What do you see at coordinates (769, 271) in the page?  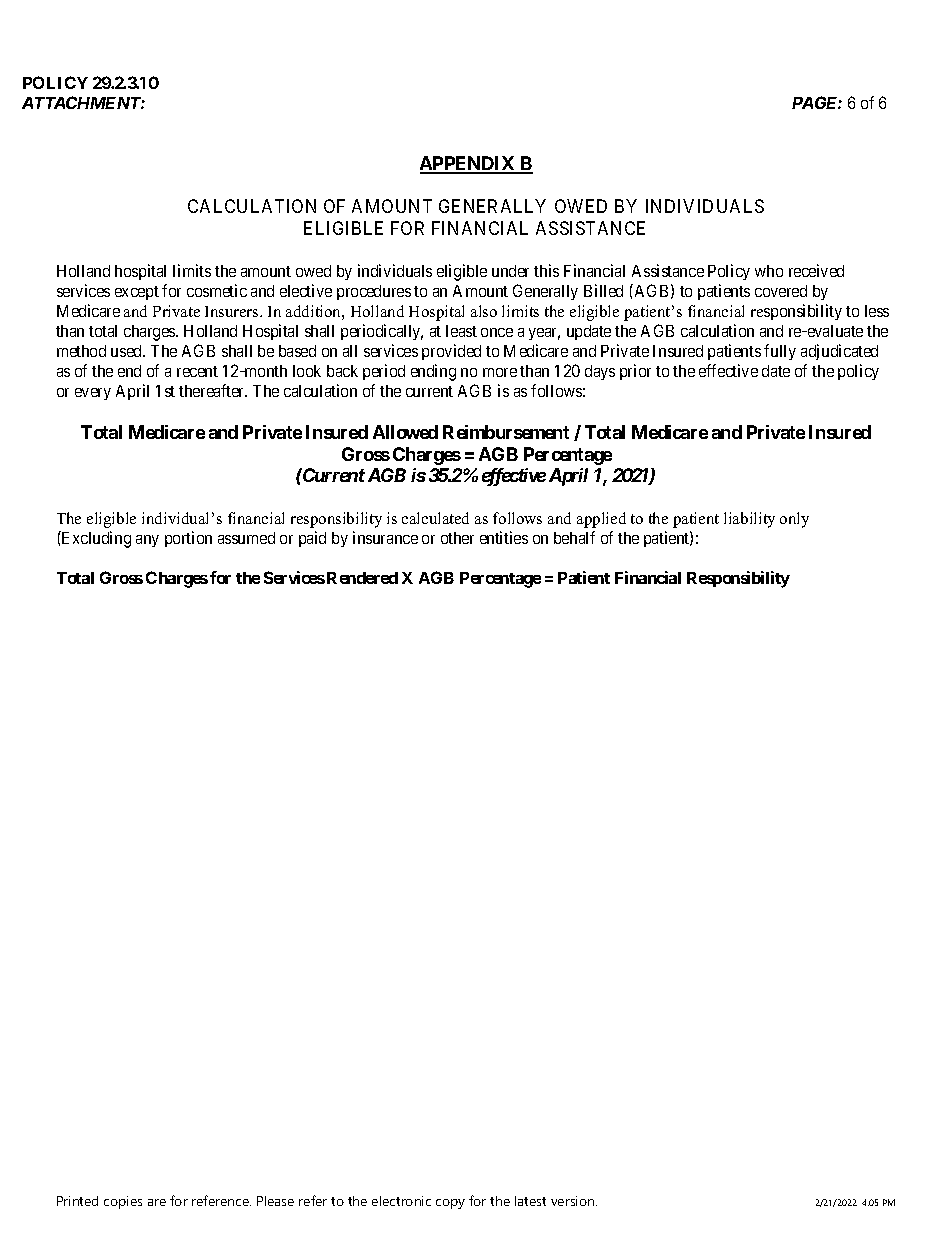 I see `who` at bounding box center [769, 271].
